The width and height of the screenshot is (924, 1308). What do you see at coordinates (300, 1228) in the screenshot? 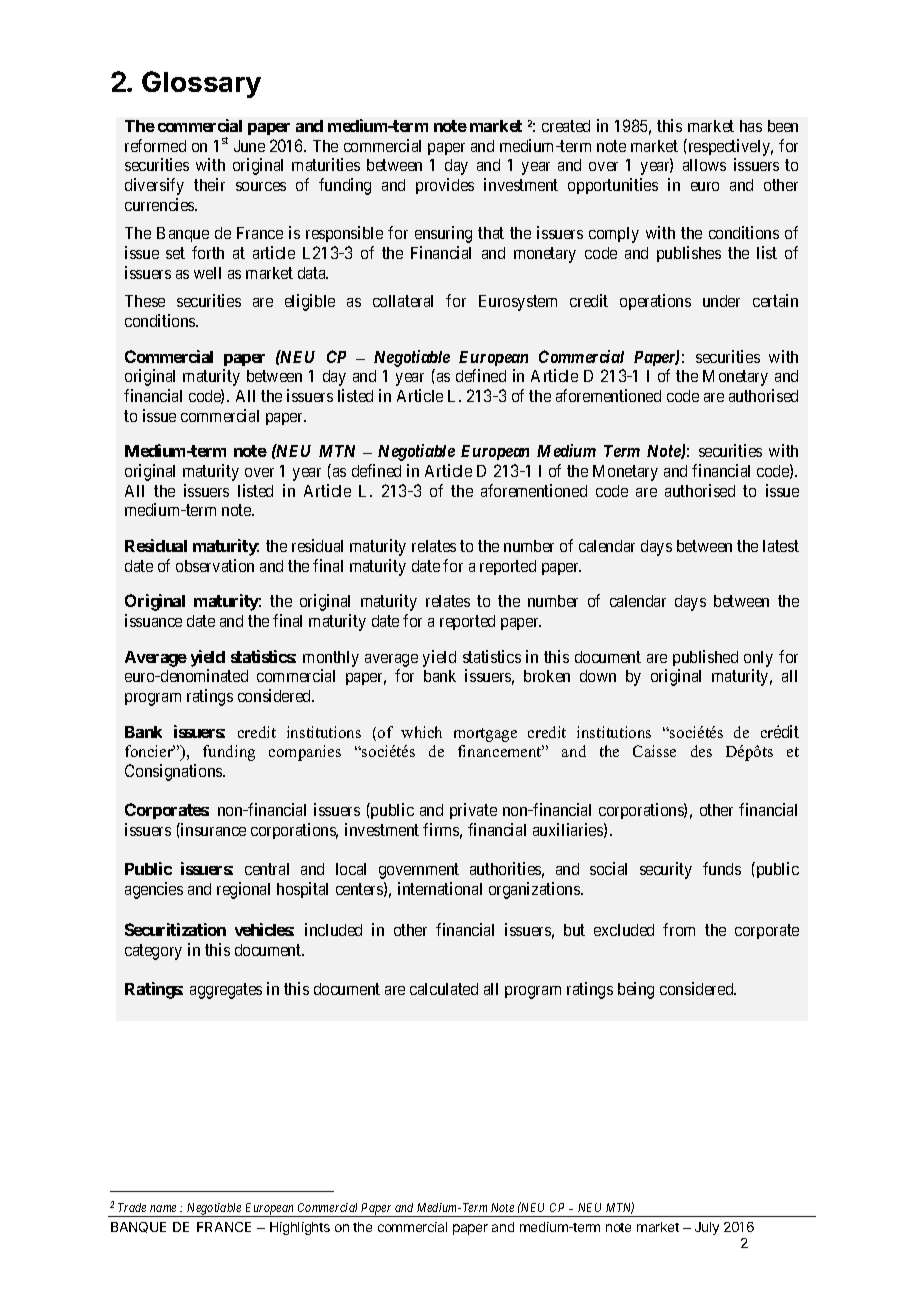
I see `Highlights` at bounding box center [300, 1228].
